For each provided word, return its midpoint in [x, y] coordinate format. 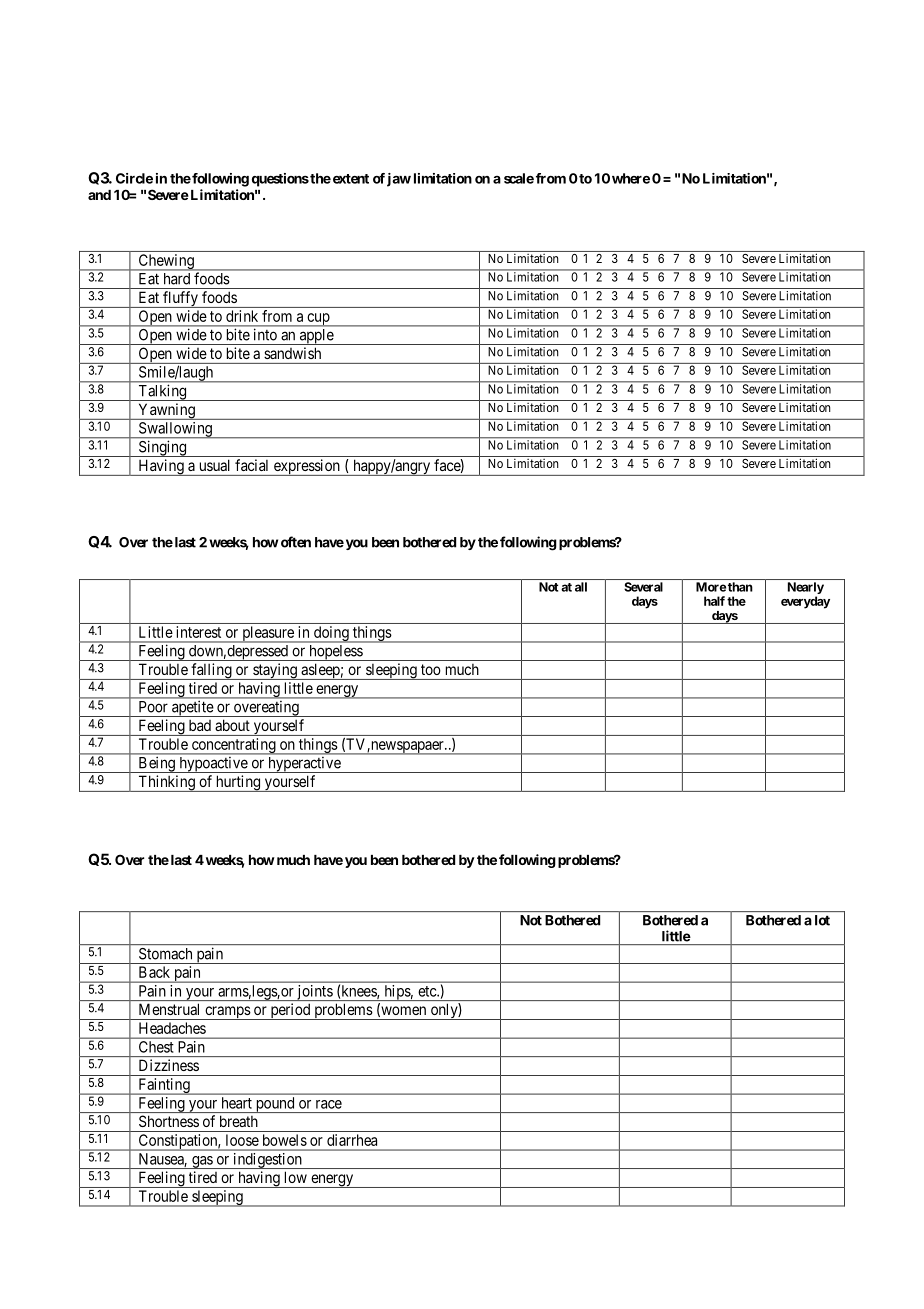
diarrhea [352, 1140]
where [631, 178]
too [430, 669]
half [714, 601]
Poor [153, 706]
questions [280, 180]
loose [242, 1140]
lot [822, 920]
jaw [399, 180]
